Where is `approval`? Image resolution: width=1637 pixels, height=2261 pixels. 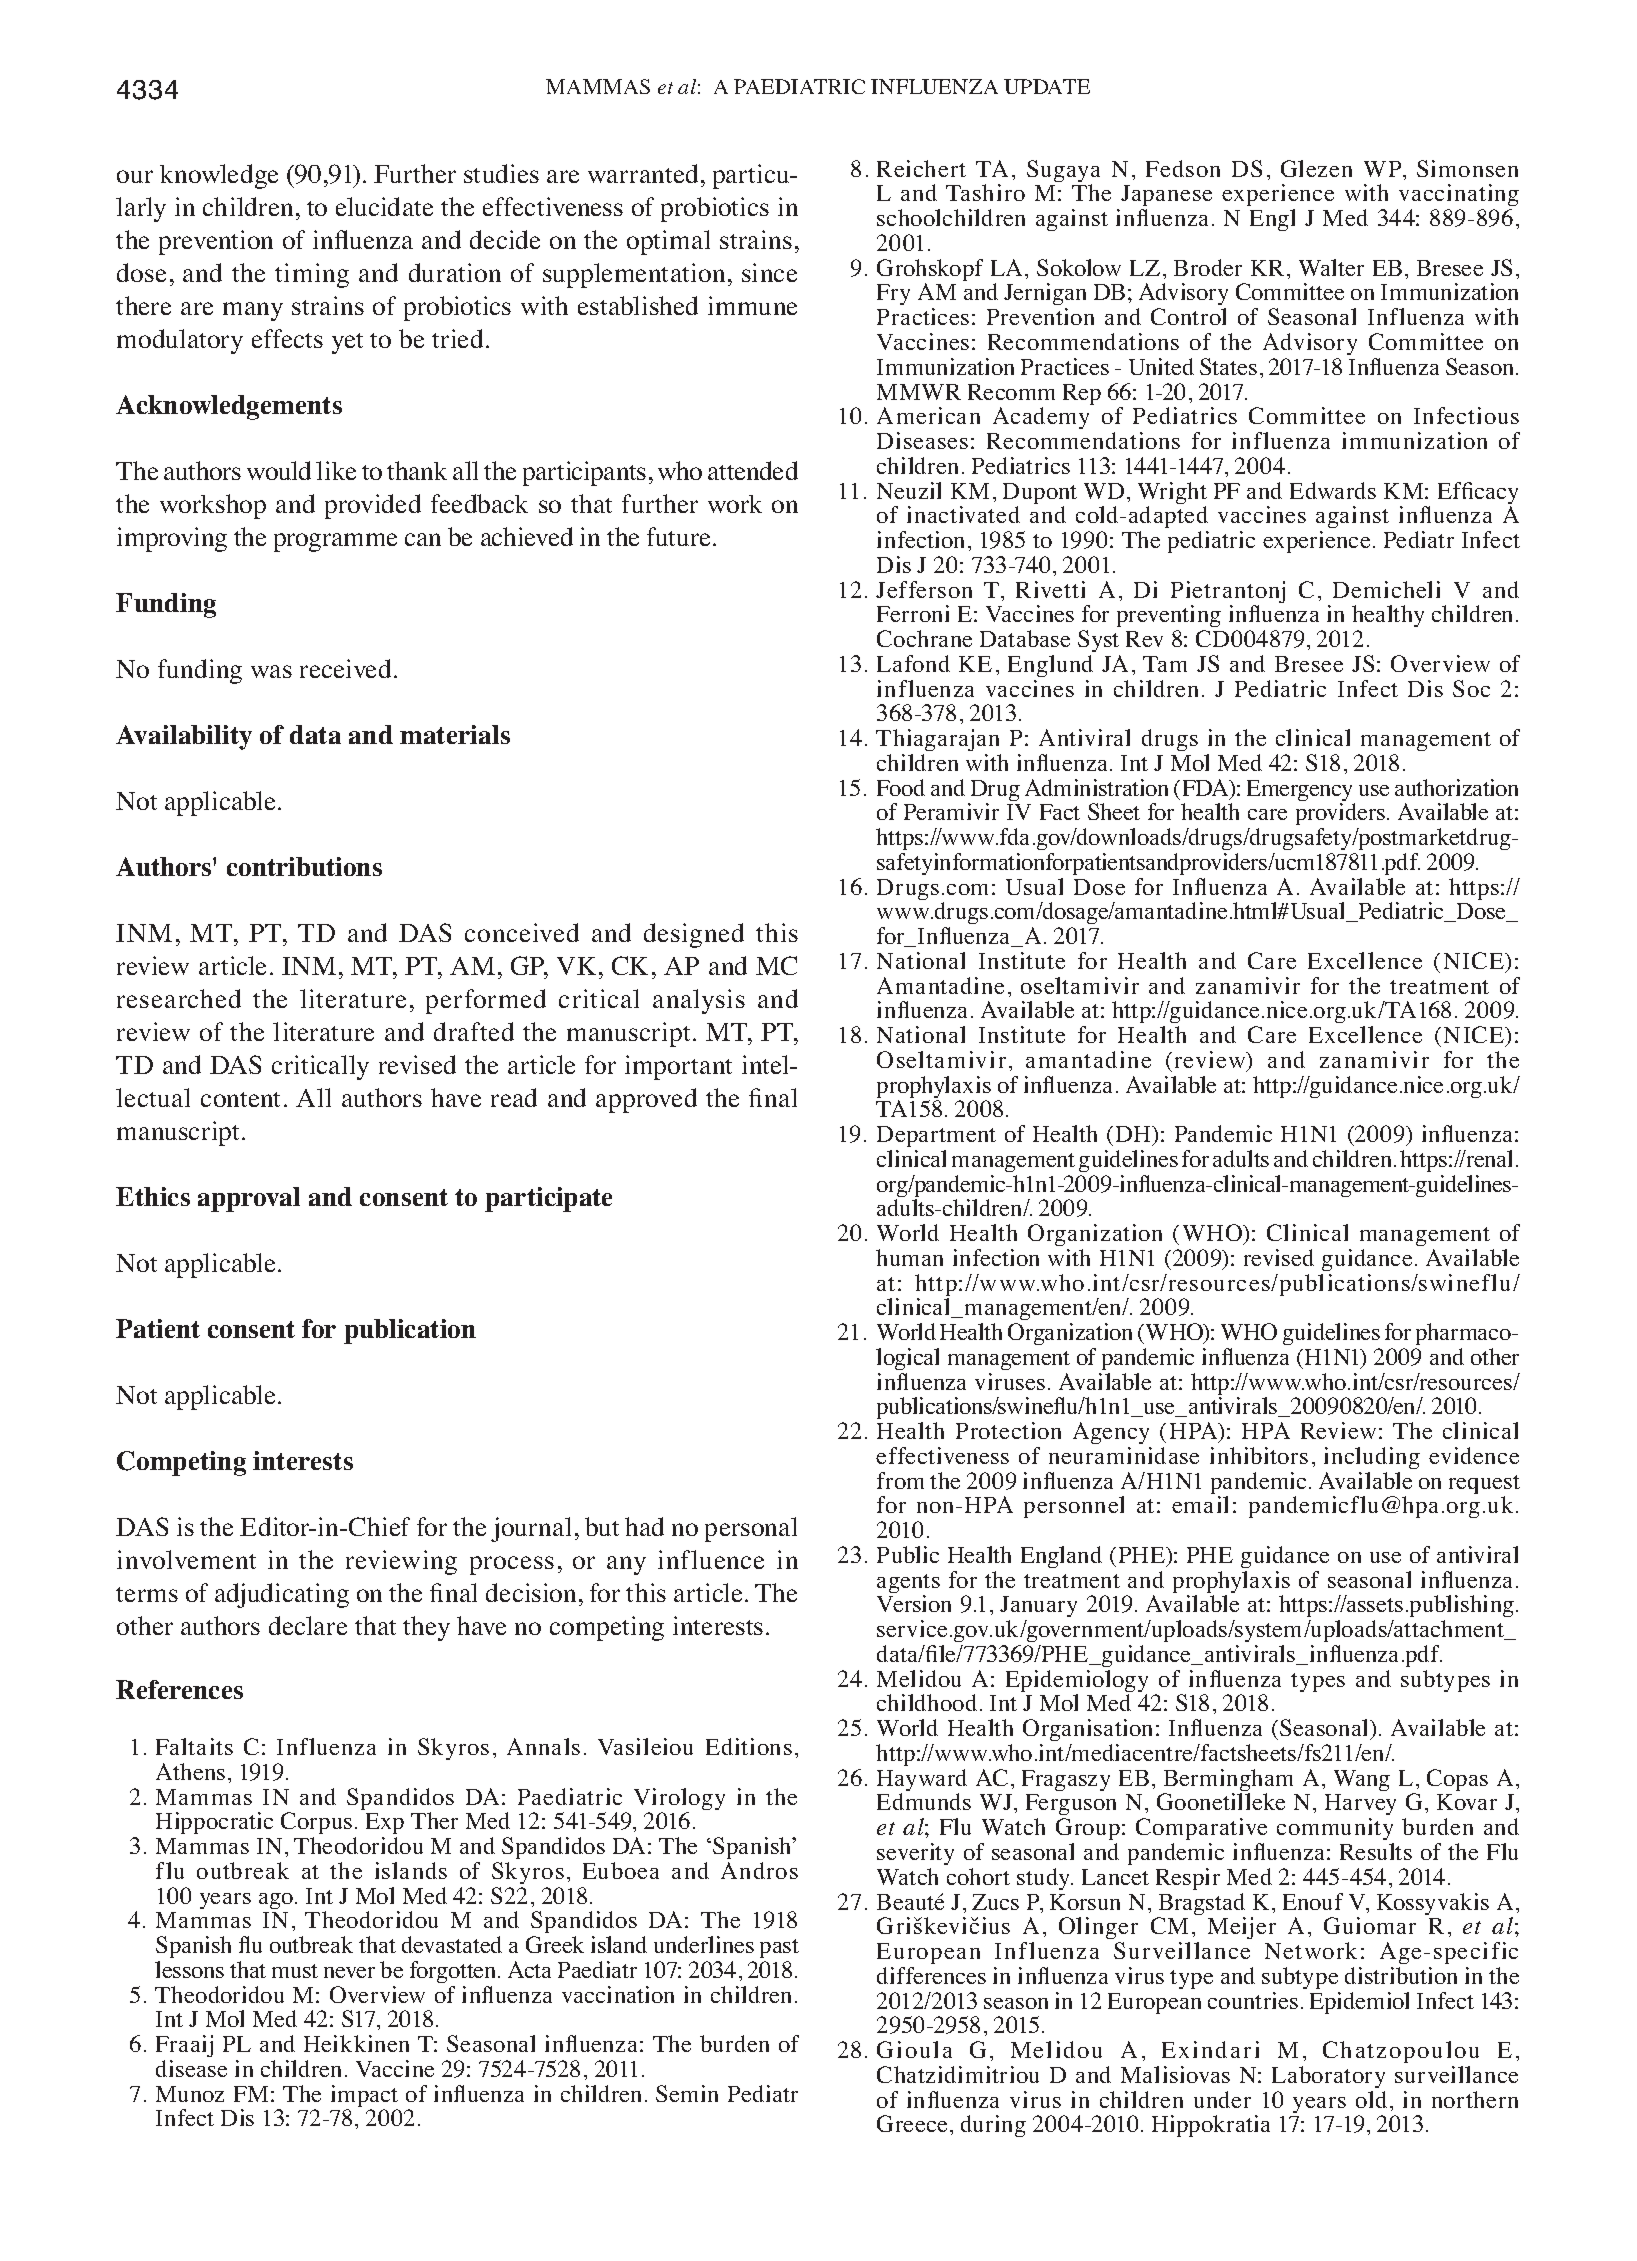 approval is located at coordinates (249, 1199).
